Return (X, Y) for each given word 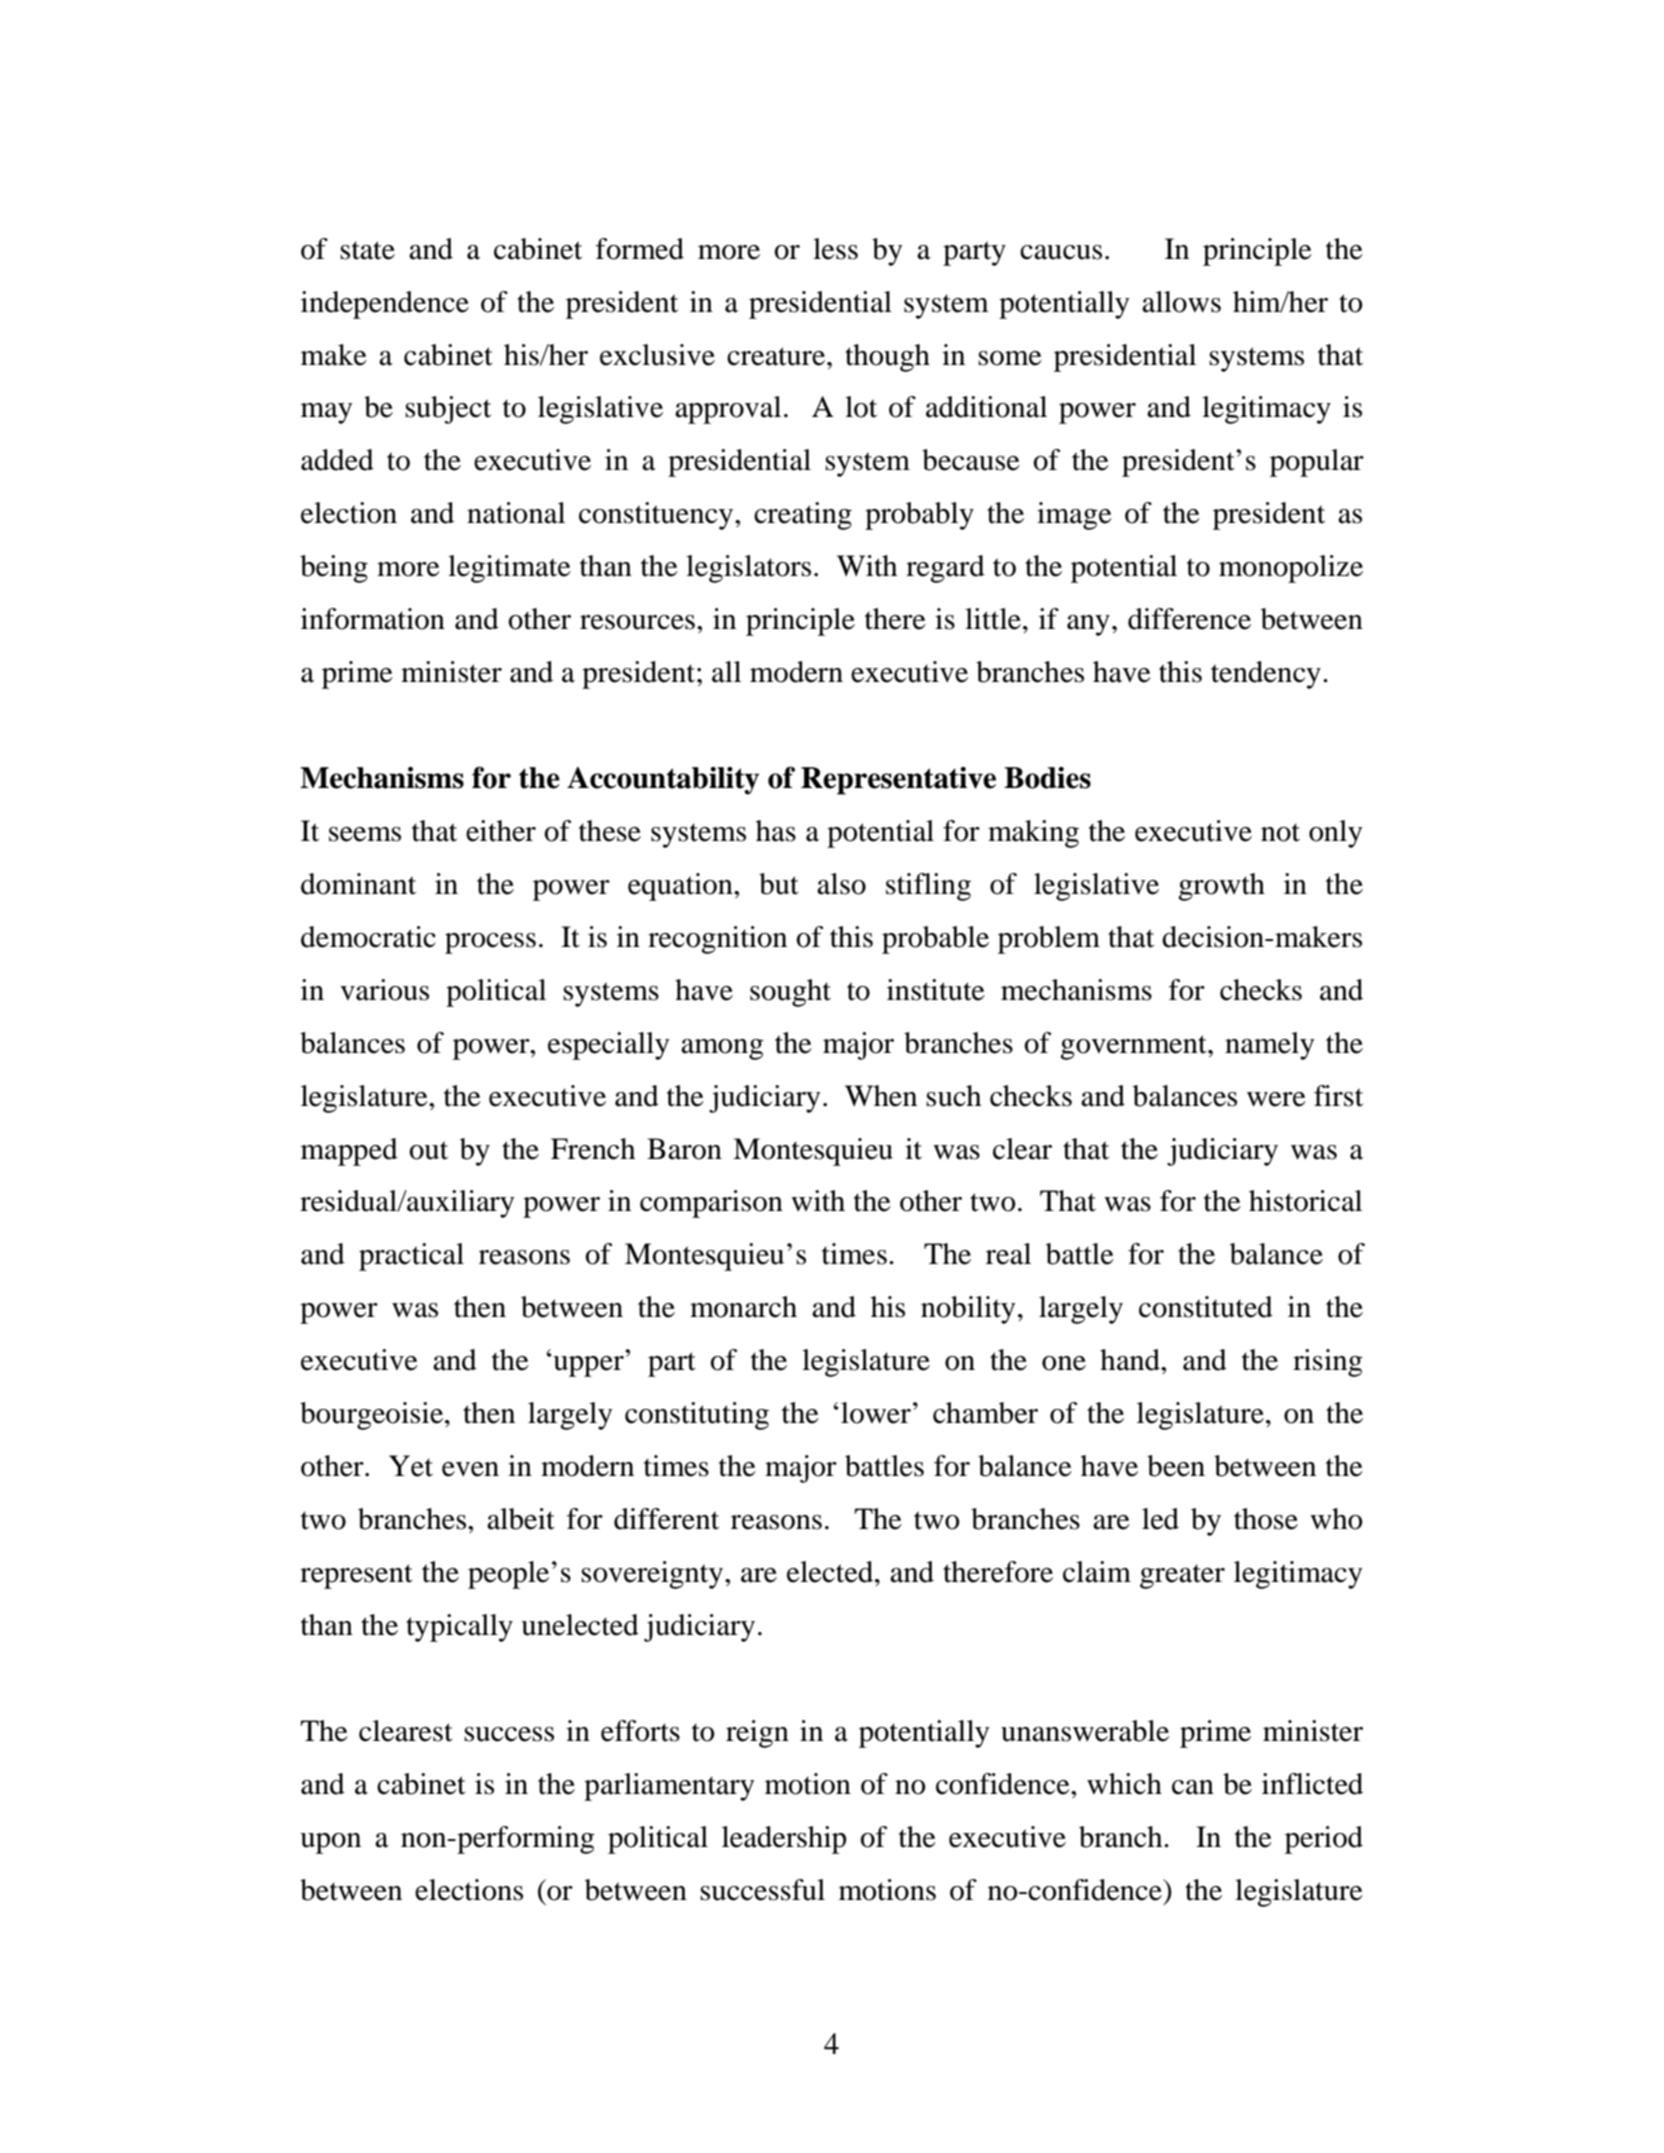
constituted (1206, 1307)
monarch (743, 1307)
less (835, 249)
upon (330, 1843)
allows (1181, 302)
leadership (784, 1840)
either (501, 831)
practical (411, 1257)
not (1280, 832)
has (776, 831)
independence (385, 305)
